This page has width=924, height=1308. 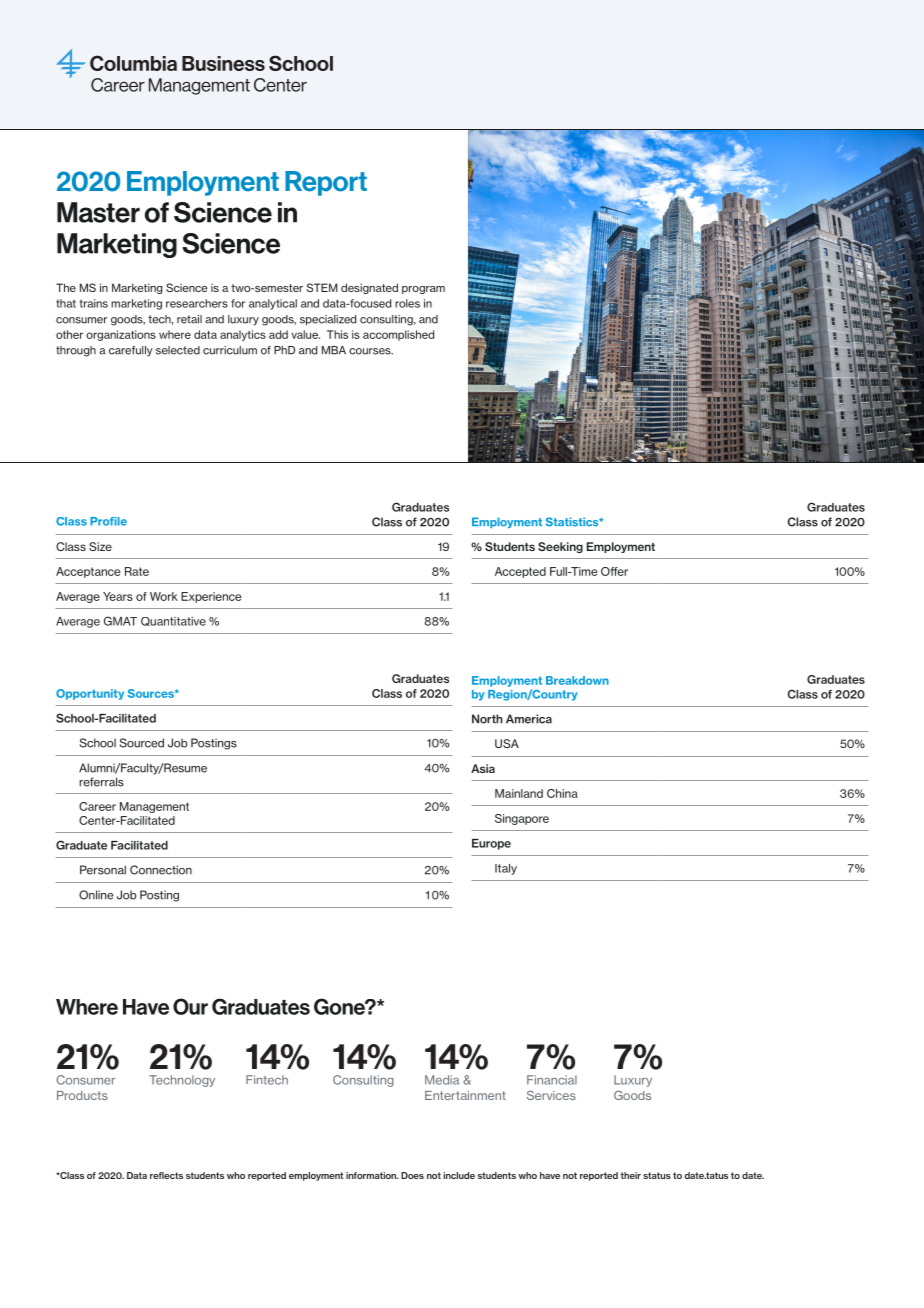 I want to click on designated, so click(x=369, y=288).
